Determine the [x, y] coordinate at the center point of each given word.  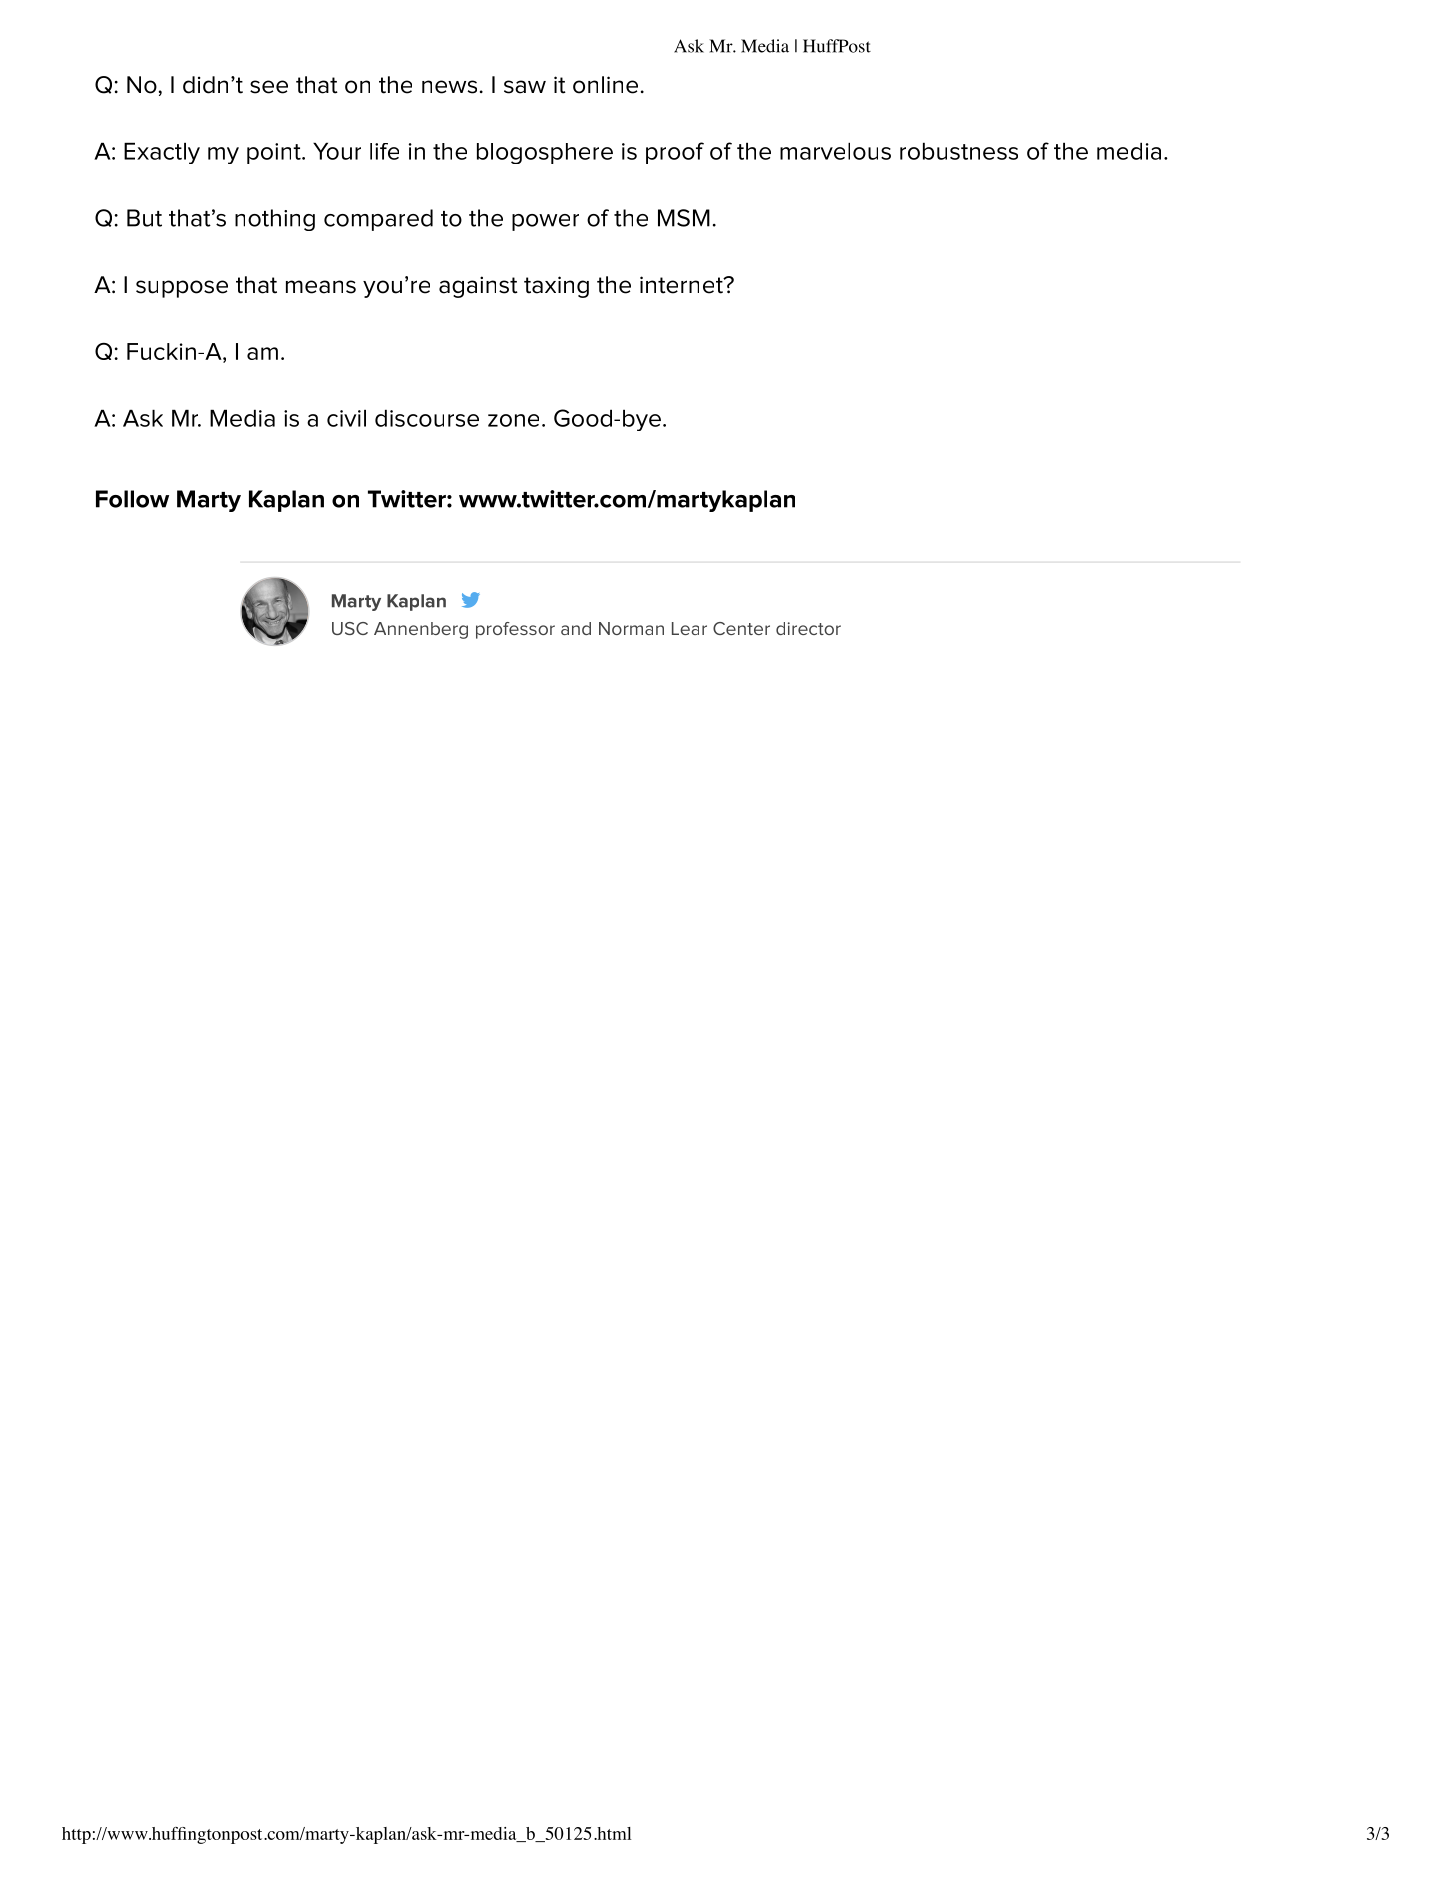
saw [525, 87]
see [269, 87]
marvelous [835, 151]
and [576, 628]
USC [350, 628]
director [808, 628]
